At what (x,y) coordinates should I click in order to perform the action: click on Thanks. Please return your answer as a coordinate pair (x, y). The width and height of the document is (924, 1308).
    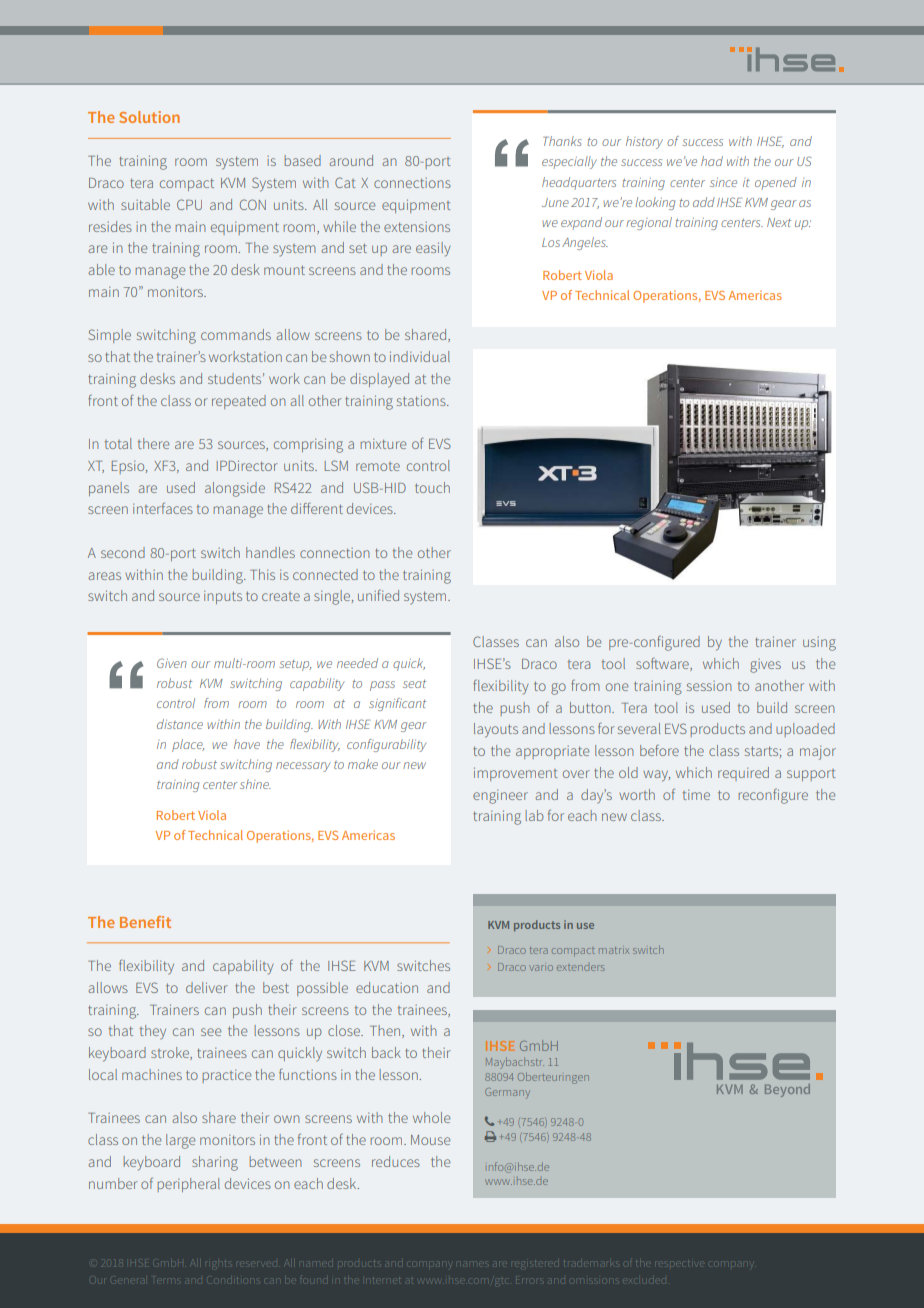
    Looking at the image, I should click on (562, 141).
